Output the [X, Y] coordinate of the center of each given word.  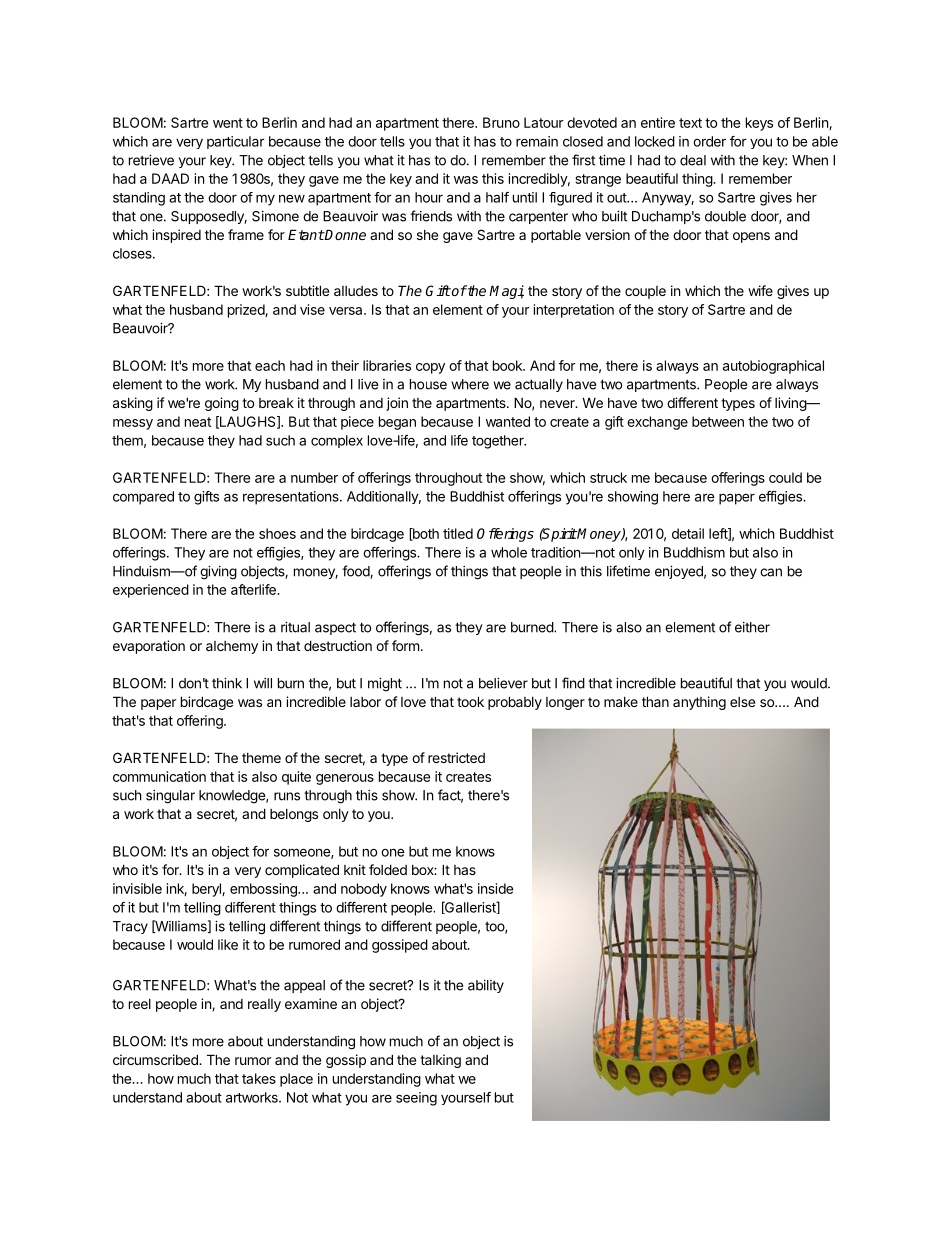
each [270, 365]
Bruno [501, 122]
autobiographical [773, 367]
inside [495, 888]
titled [458, 533]
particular [235, 142]
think [227, 683]
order [709, 141]
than [655, 701]
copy [430, 368]
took [470, 701]
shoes [277, 533]
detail [688, 533]
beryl [207, 890]
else [742, 702]
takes [259, 1078]
